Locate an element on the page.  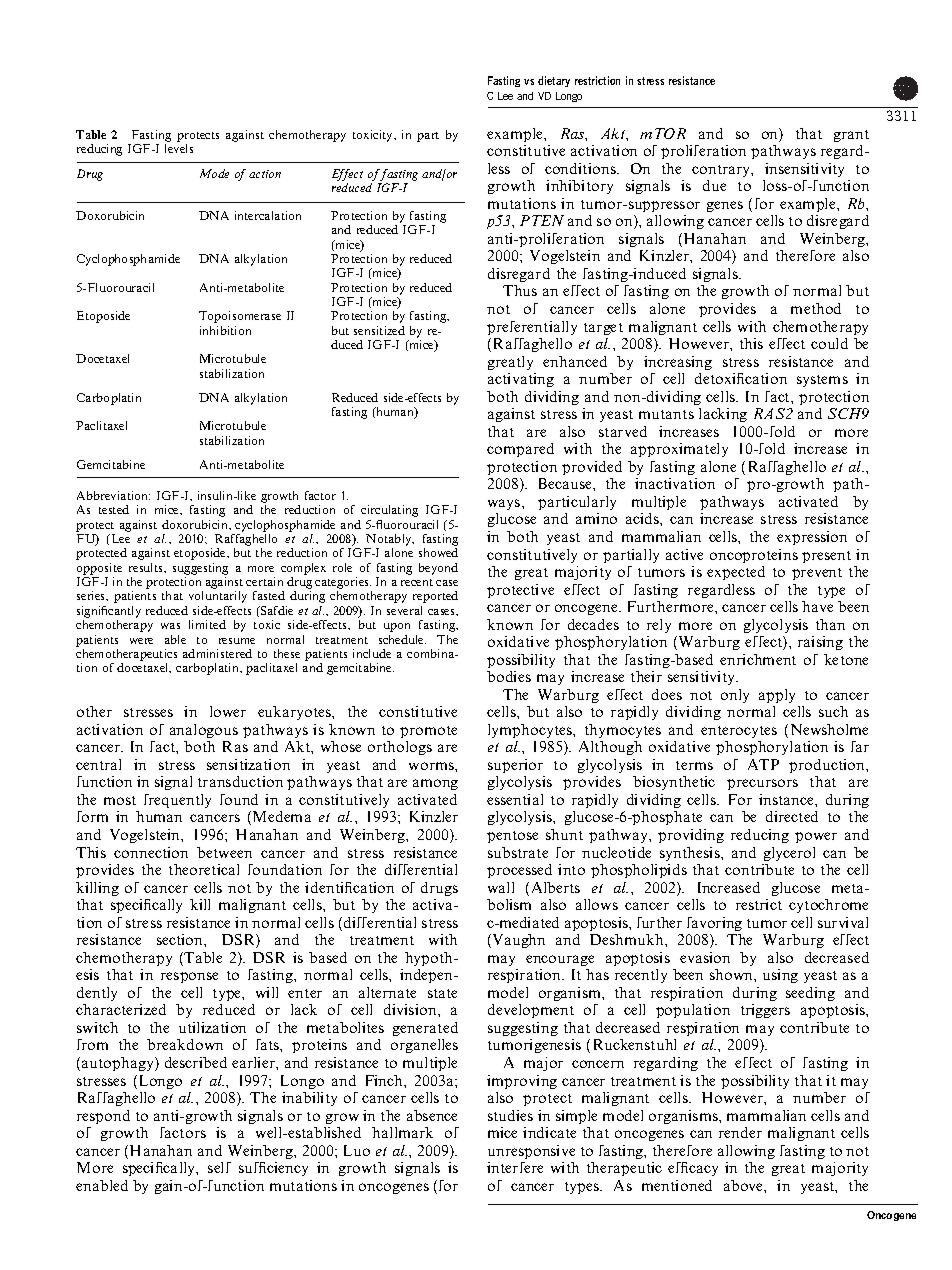
theoretical is located at coordinates (204, 869).
